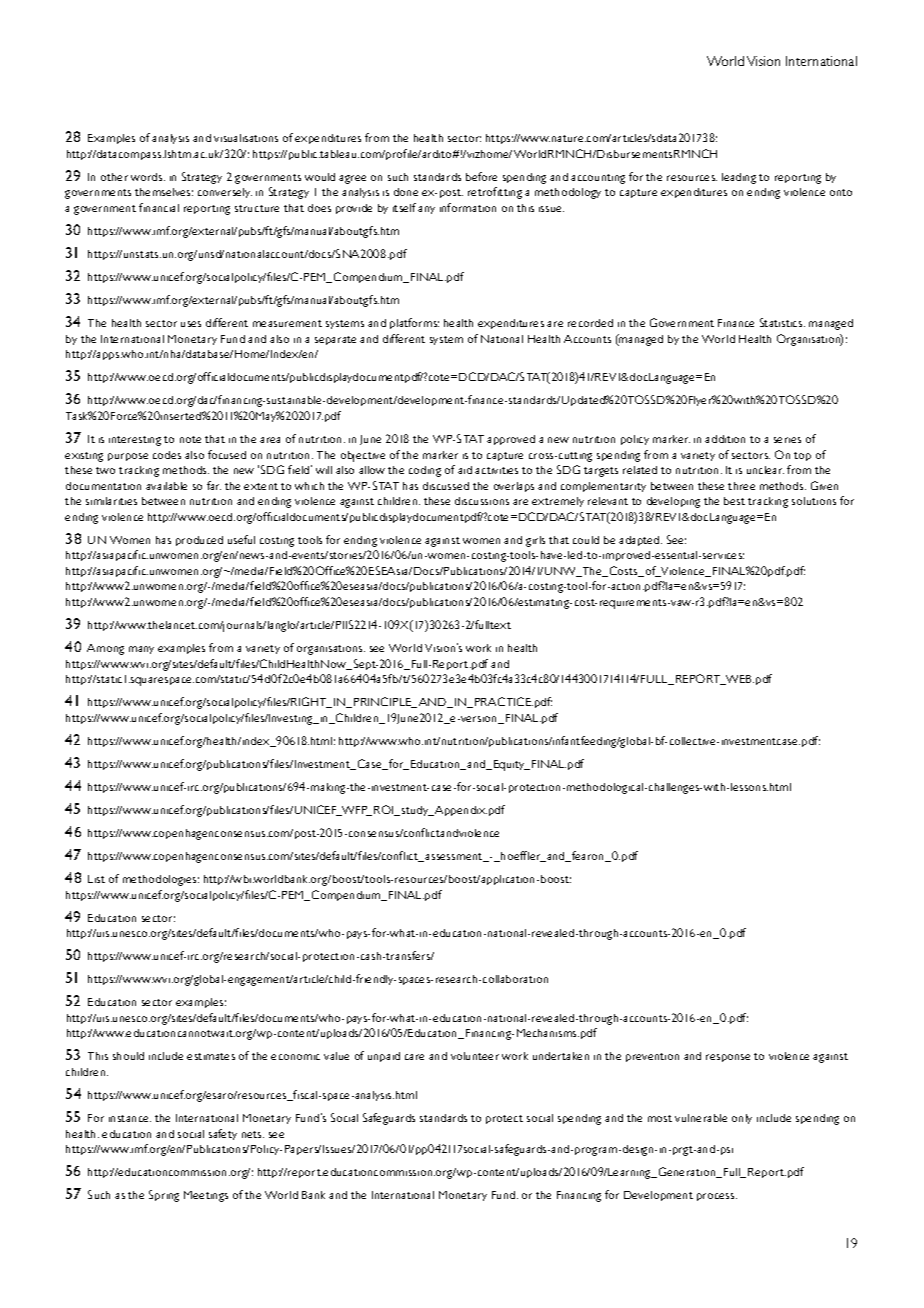 Image resolution: width=924 pixels, height=1308 pixels. What do you see at coordinates (482, 501) in the image?
I see `discussions` at bounding box center [482, 501].
